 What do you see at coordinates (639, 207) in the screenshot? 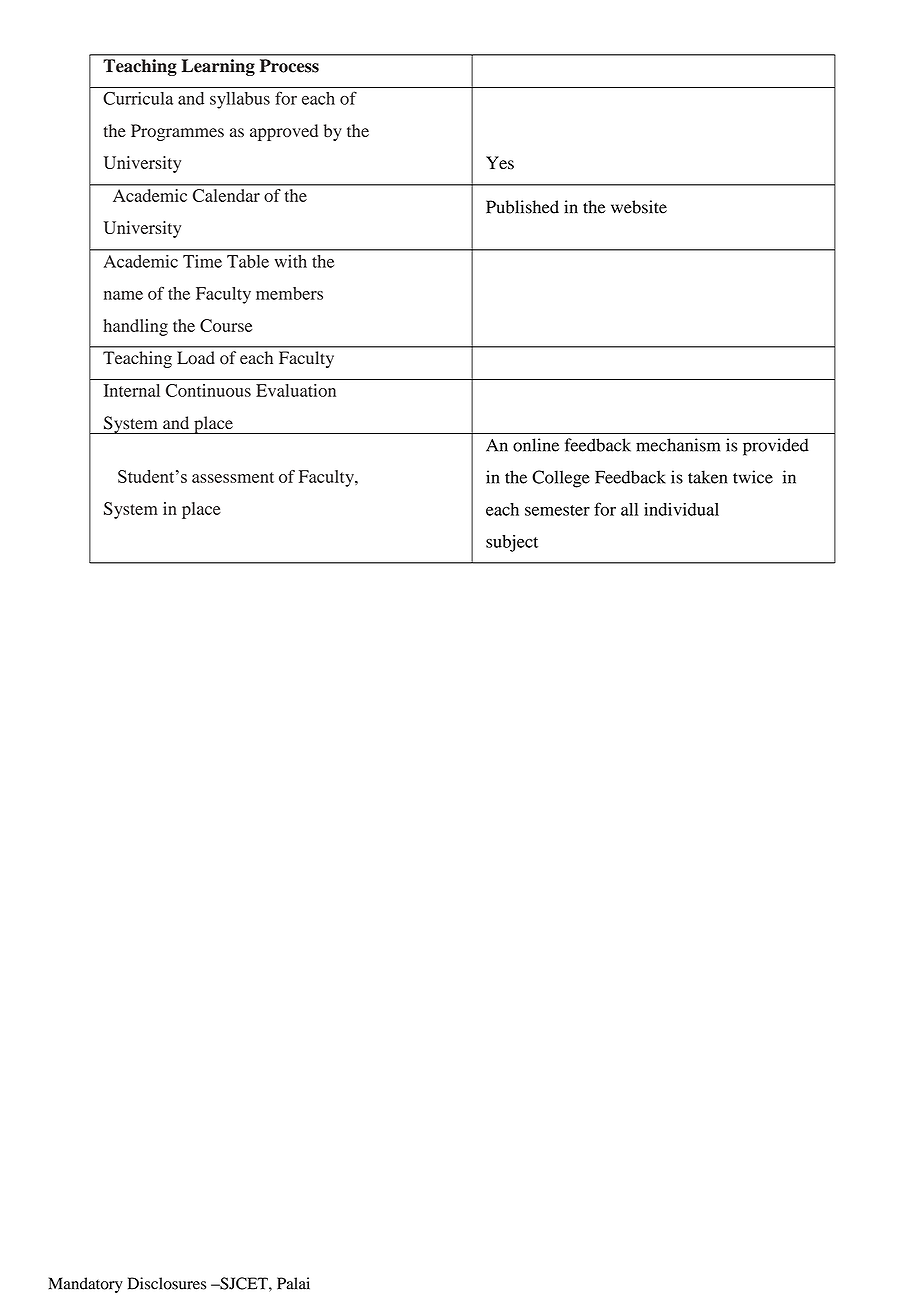
I see `website` at bounding box center [639, 207].
